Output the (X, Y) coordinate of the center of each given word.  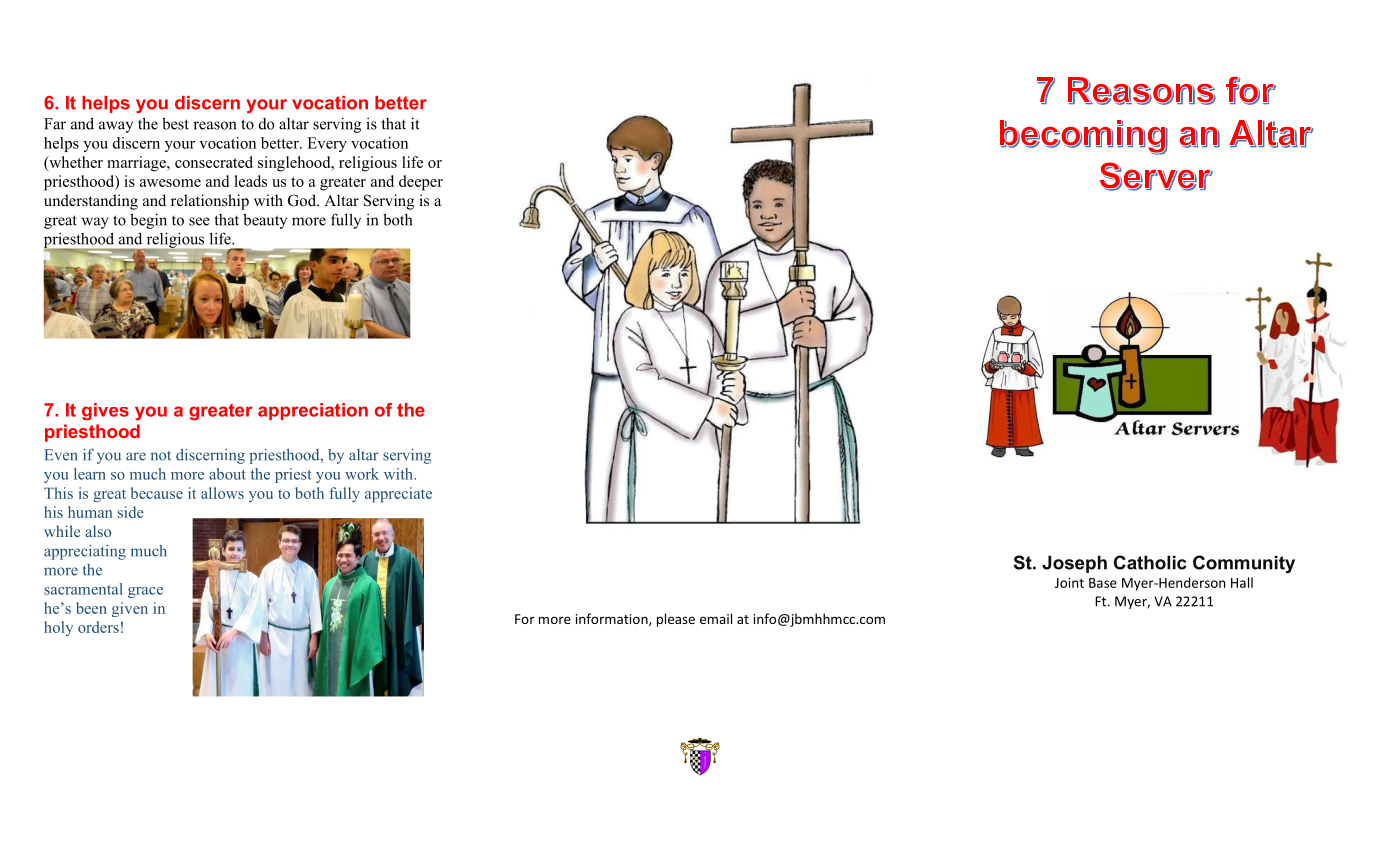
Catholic (1150, 562)
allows (222, 493)
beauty (265, 221)
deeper (421, 183)
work (362, 474)
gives (105, 411)
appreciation (313, 411)
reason (215, 125)
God (303, 200)
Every (327, 144)
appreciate (398, 495)
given (130, 609)
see (199, 221)
